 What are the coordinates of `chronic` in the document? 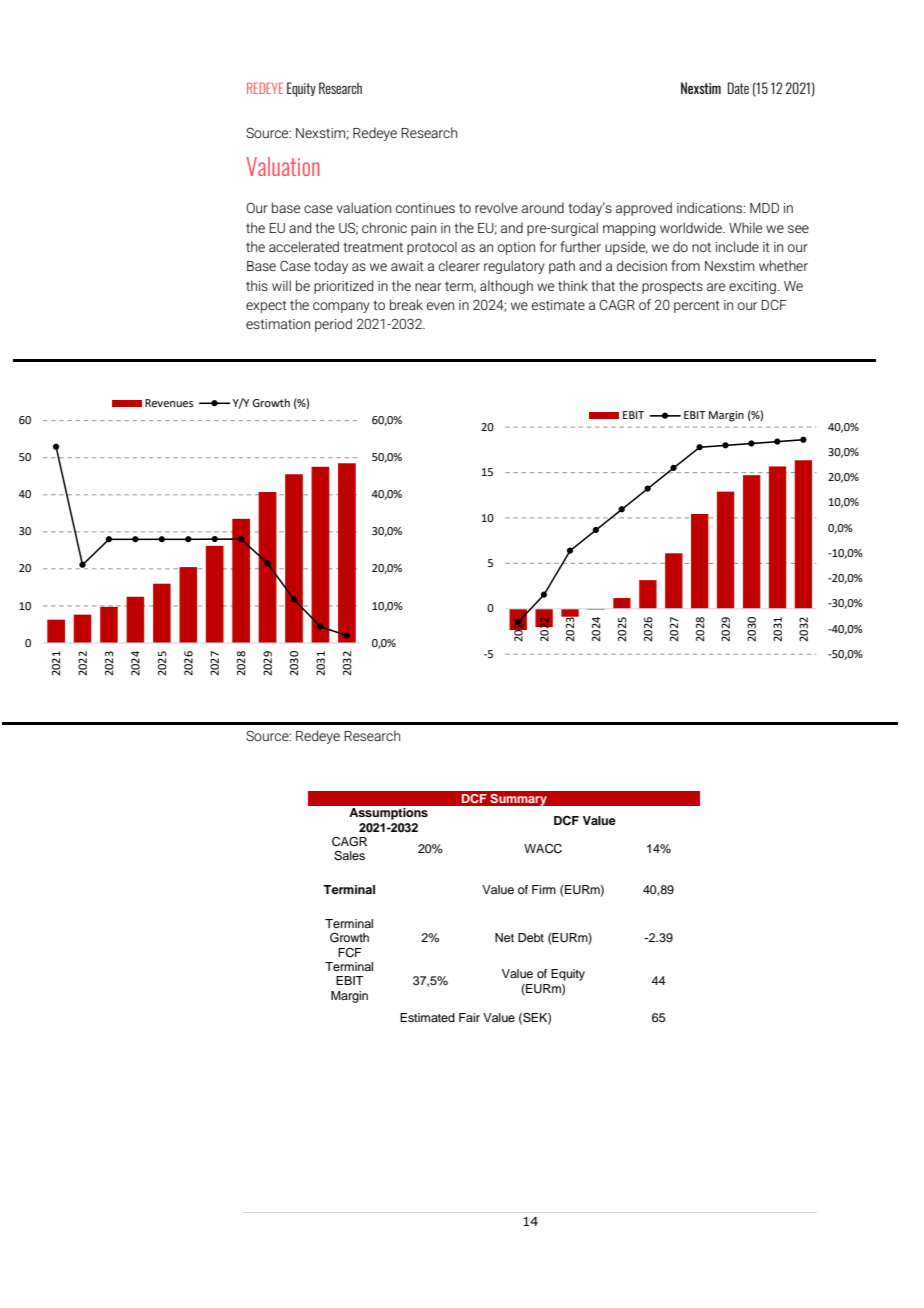 It's located at (384, 227).
